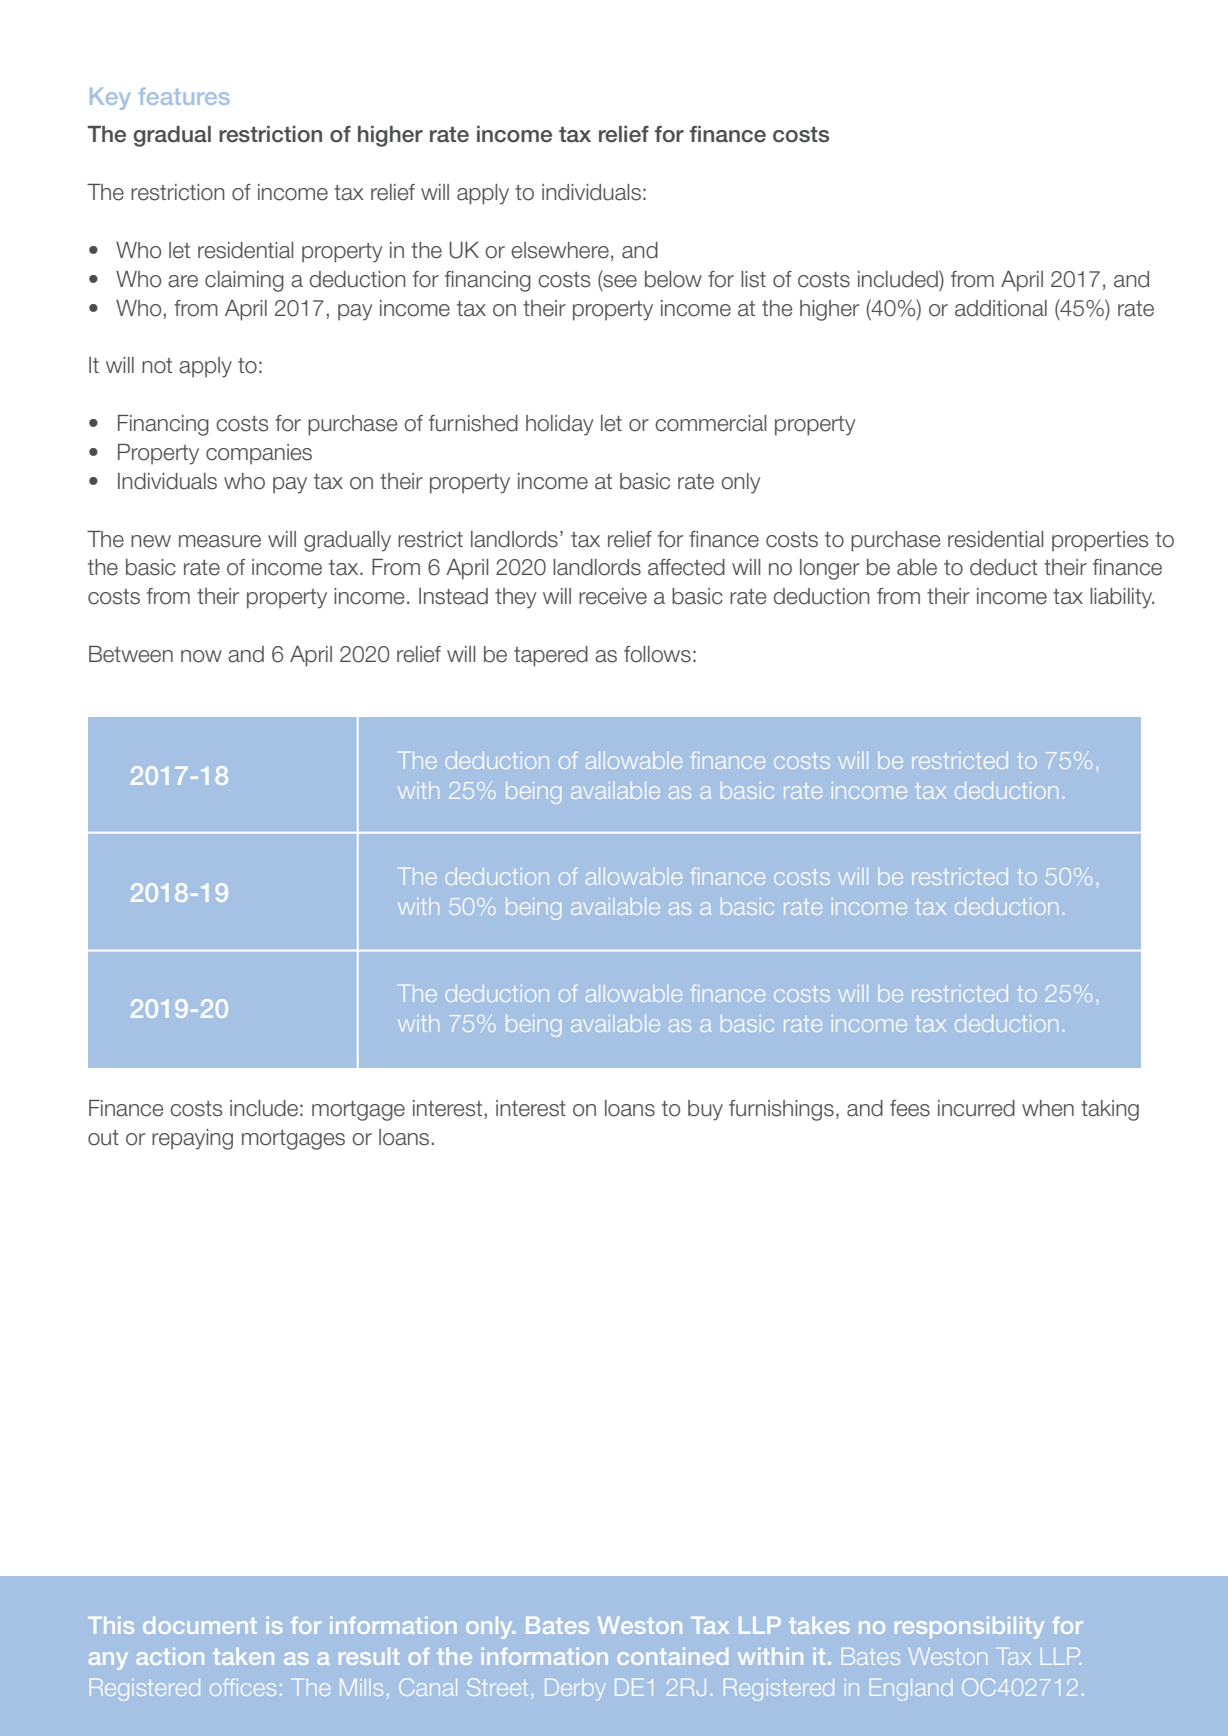  I want to click on now, so click(201, 656).
